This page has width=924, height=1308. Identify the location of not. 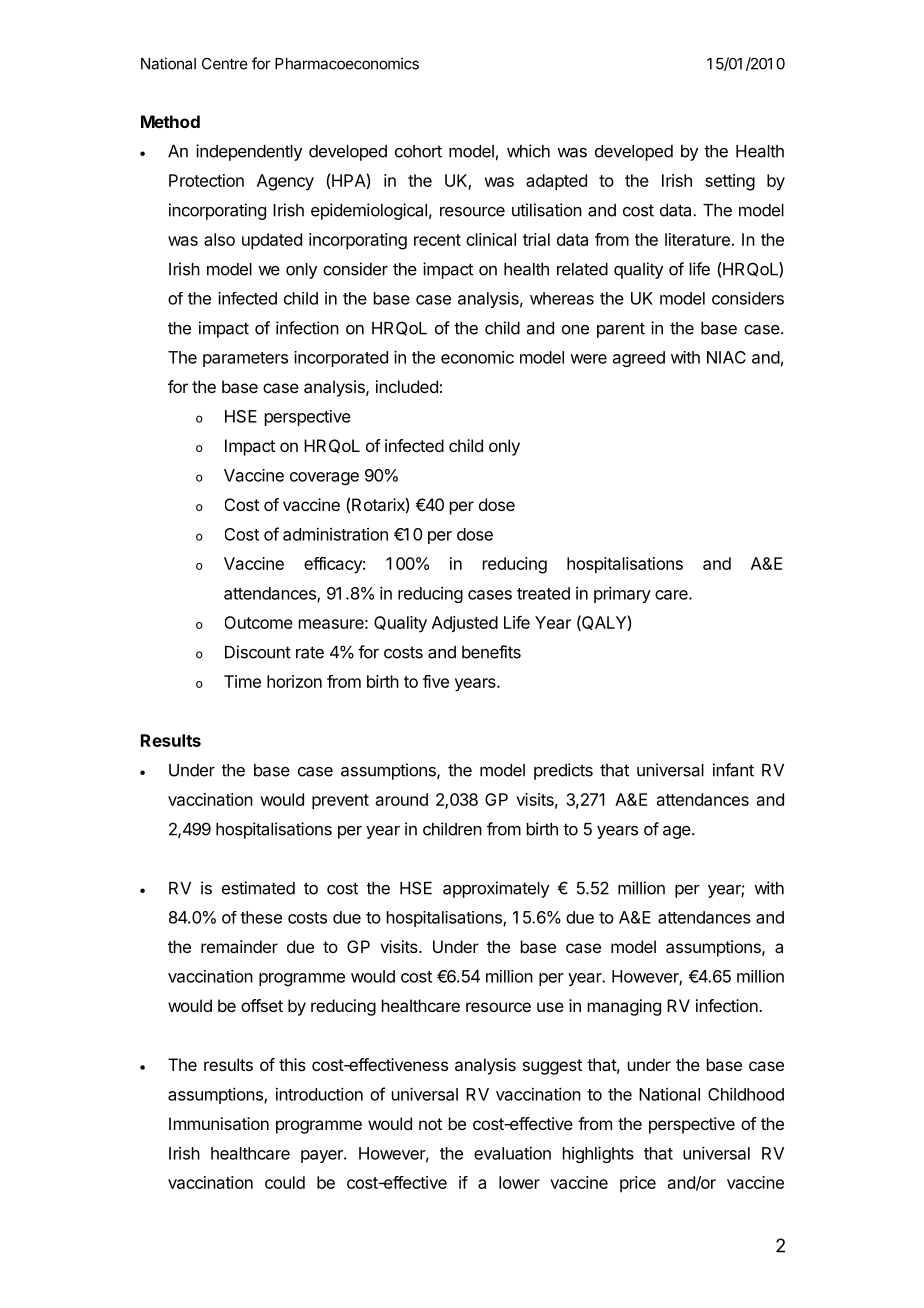
(430, 1124).
